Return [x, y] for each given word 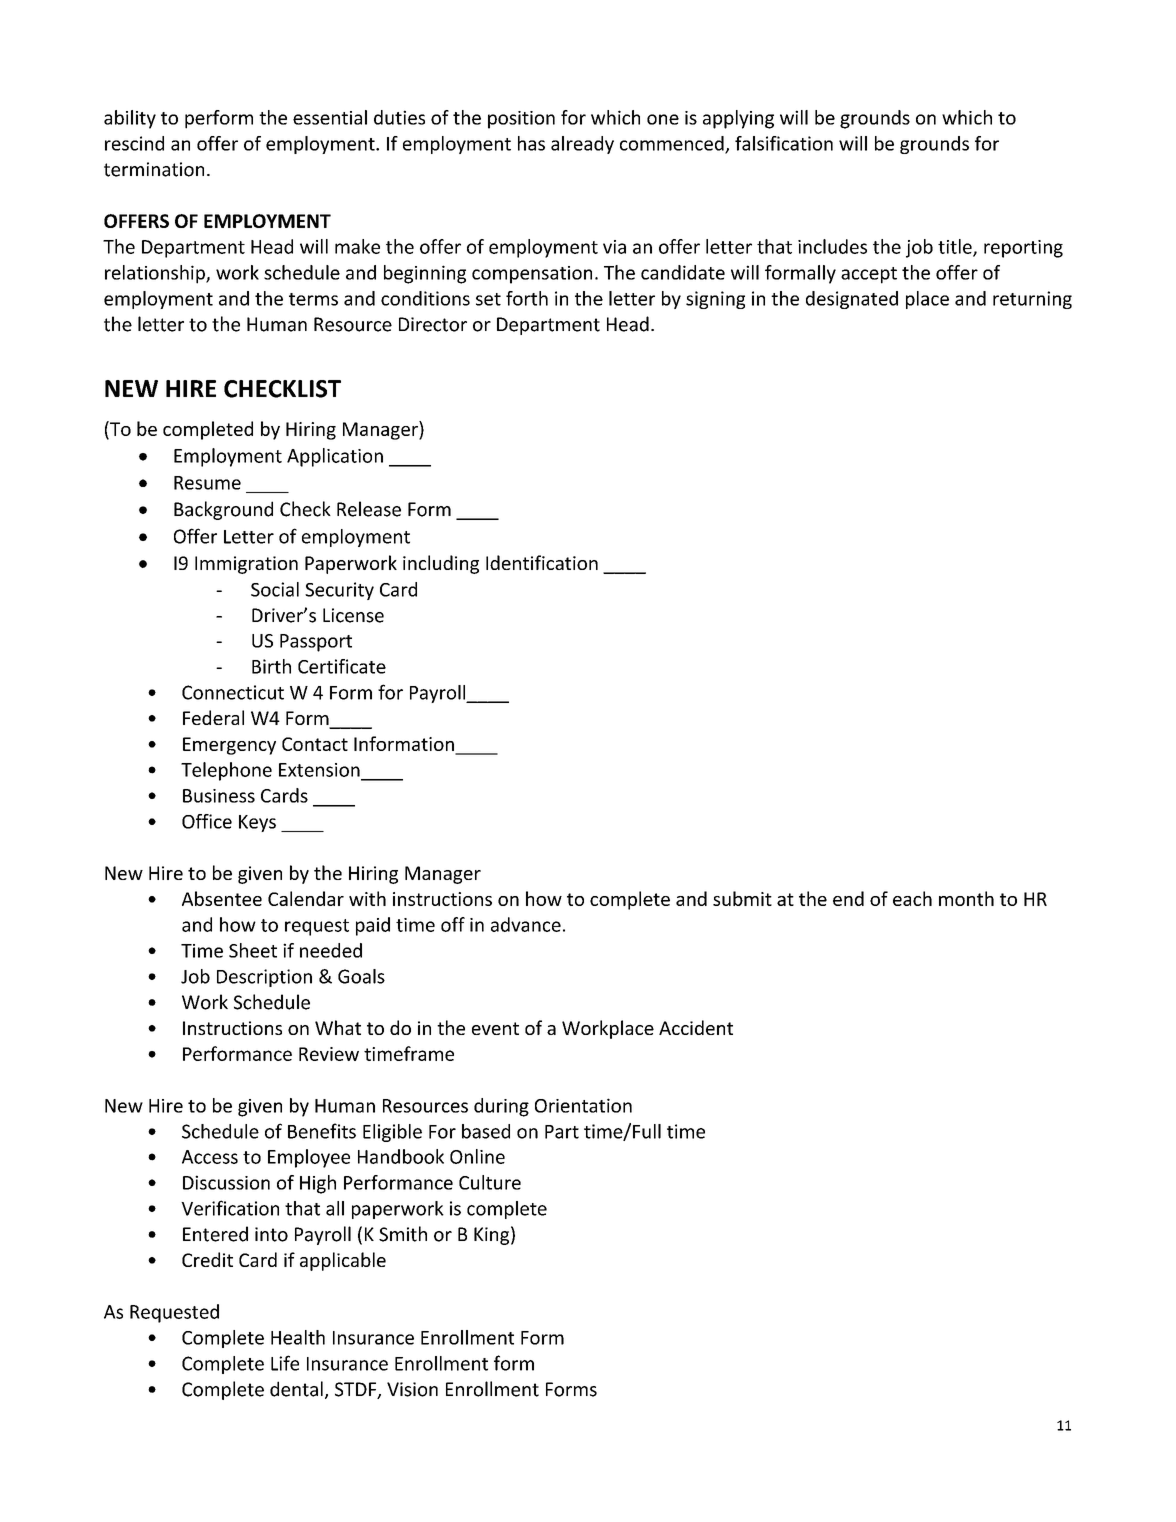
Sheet [253, 950]
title [956, 247]
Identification [542, 562]
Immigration [246, 565]
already [582, 145]
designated [852, 300]
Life [285, 1363]
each [912, 898]
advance [526, 924]
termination [154, 169]
